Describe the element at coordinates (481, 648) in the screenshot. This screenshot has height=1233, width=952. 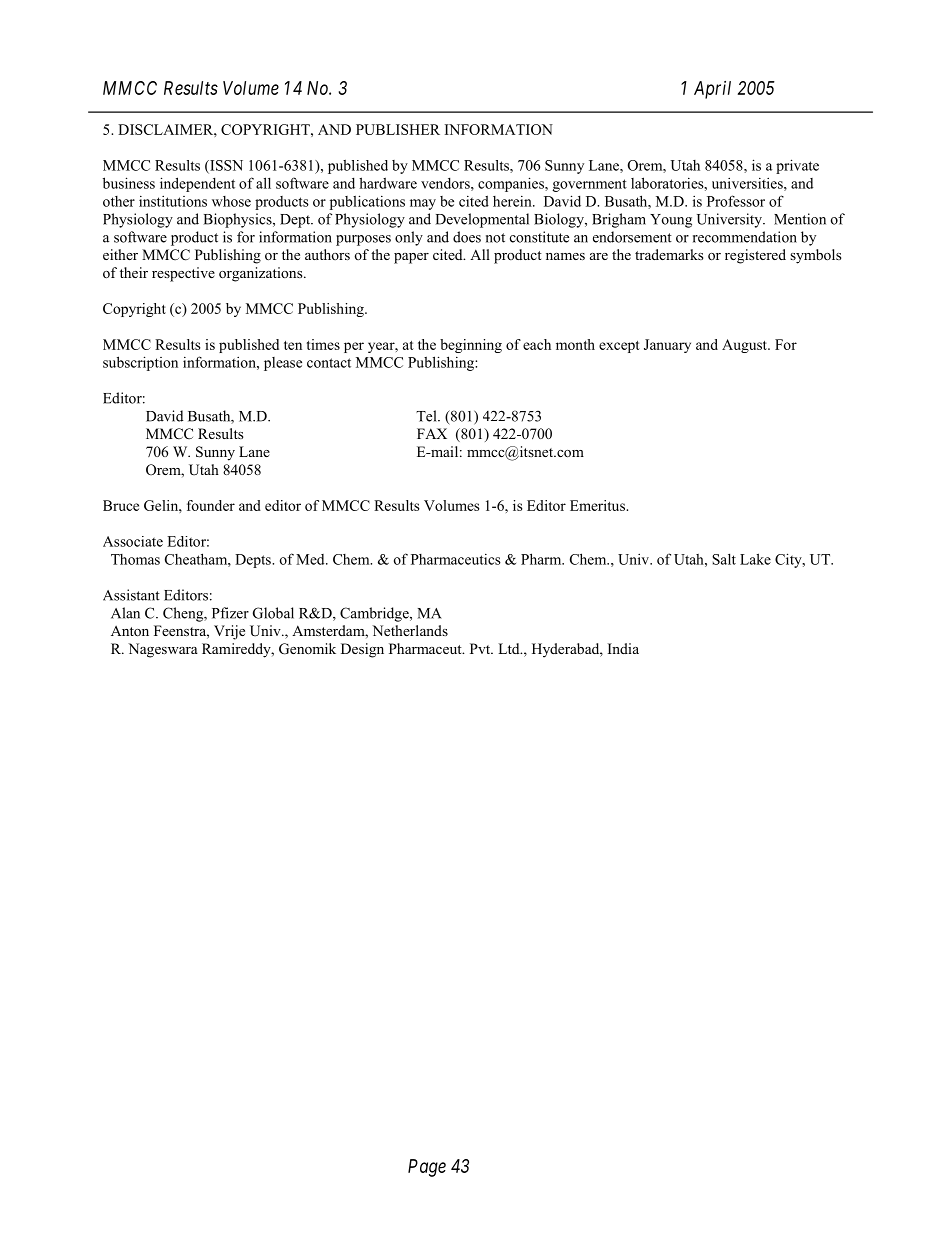
I see `Pvt` at that location.
